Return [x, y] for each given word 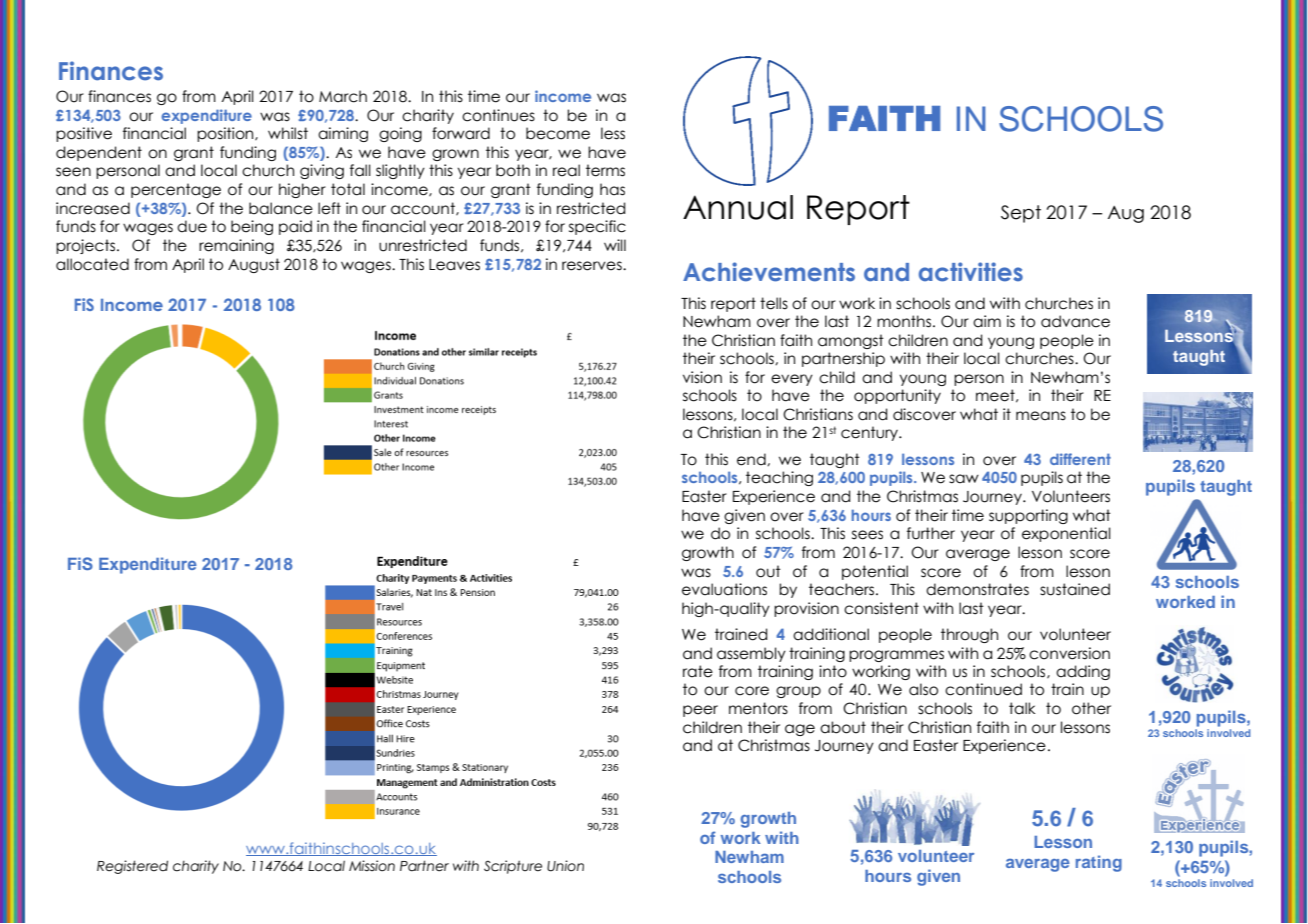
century [870, 433]
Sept [1021, 214]
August [254, 265]
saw [964, 479]
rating [1099, 863]
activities [971, 272]
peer [700, 711]
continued [983, 689]
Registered [132, 867]
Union [565, 866]
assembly [751, 654]
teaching [779, 478]
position [226, 134]
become [558, 133]
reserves [593, 266]
